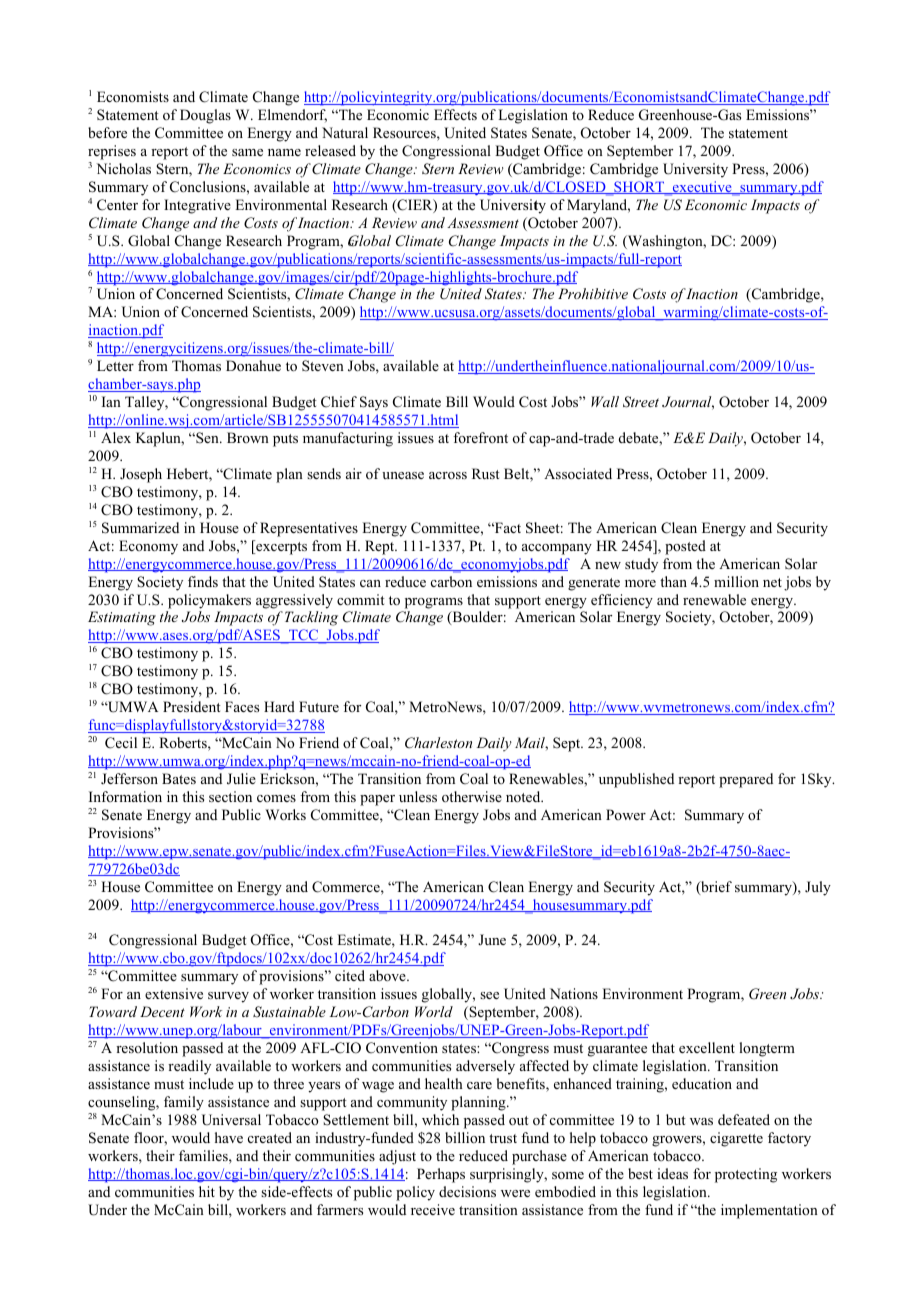 The width and height of the screenshot is (924, 1308). I want to click on extensive, so click(174, 993).
